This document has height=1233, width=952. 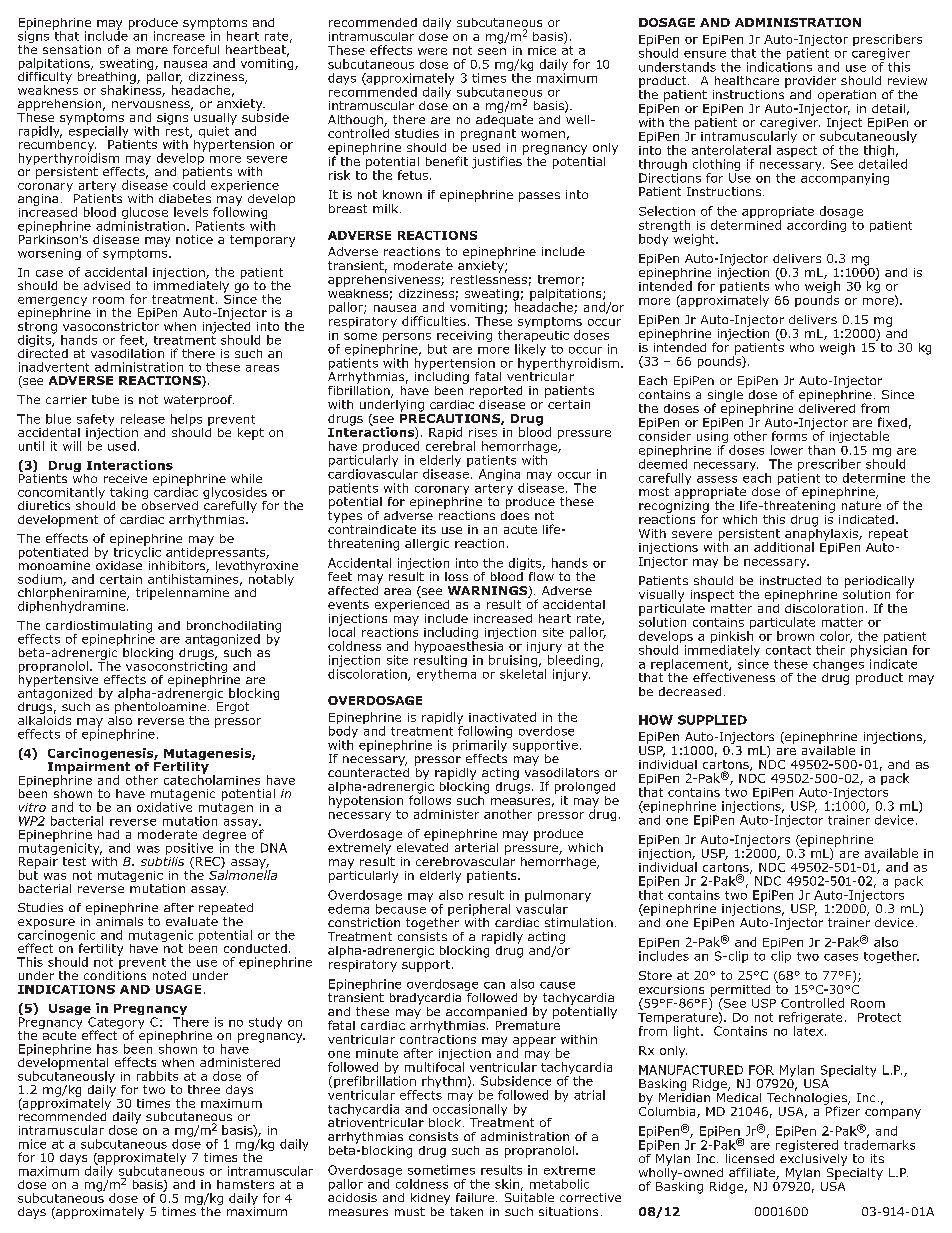 What do you see at coordinates (129, 494) in the document?
I see `taking` at bounding box center [129, 494].
